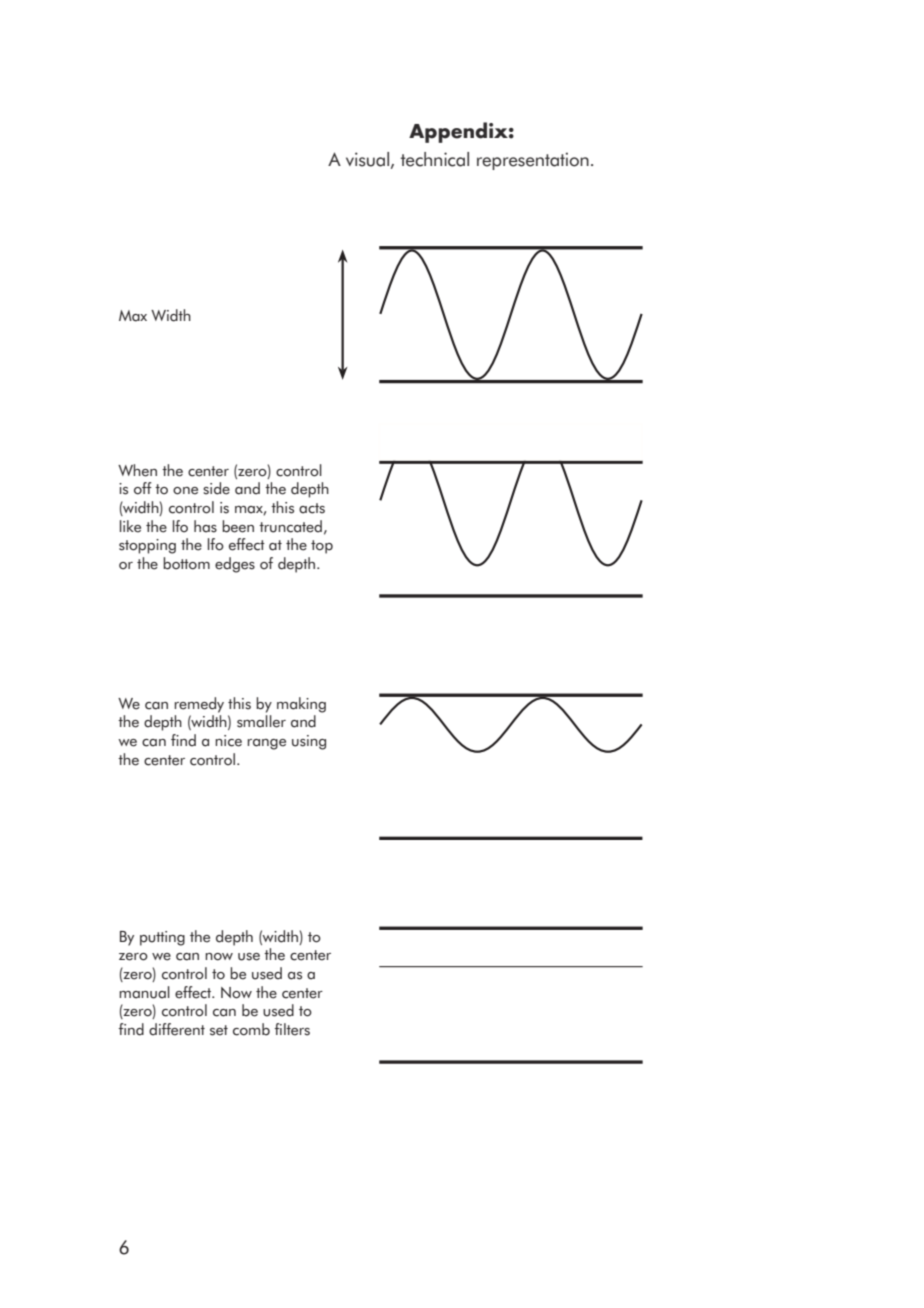 The image size is (924, 1308). Describe the element at coordinates (290, 526) in the screenshot. I see `truncated` at that location.
